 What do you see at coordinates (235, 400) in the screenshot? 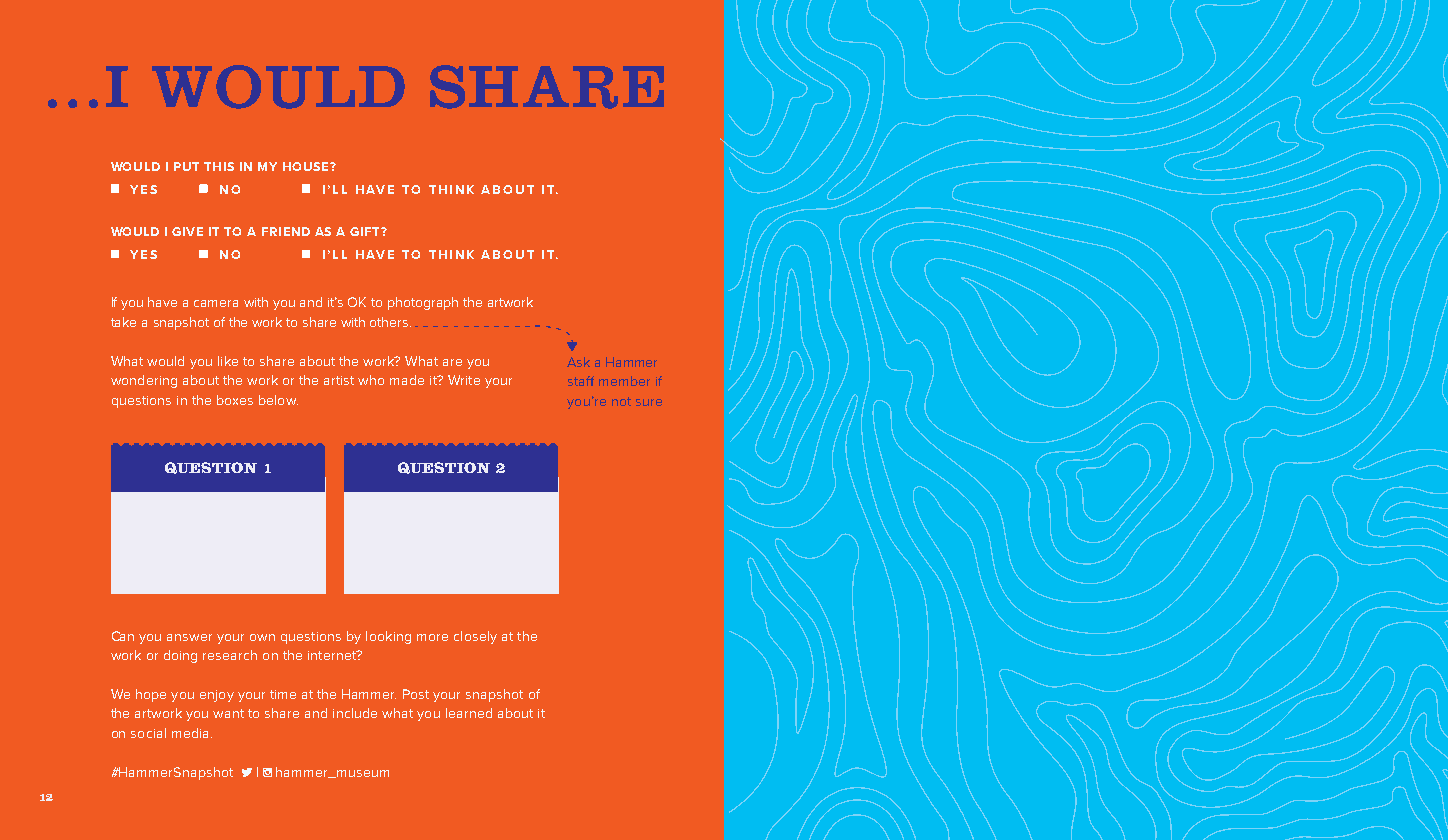
I see `boxes` at bounding box center [235, 400].
